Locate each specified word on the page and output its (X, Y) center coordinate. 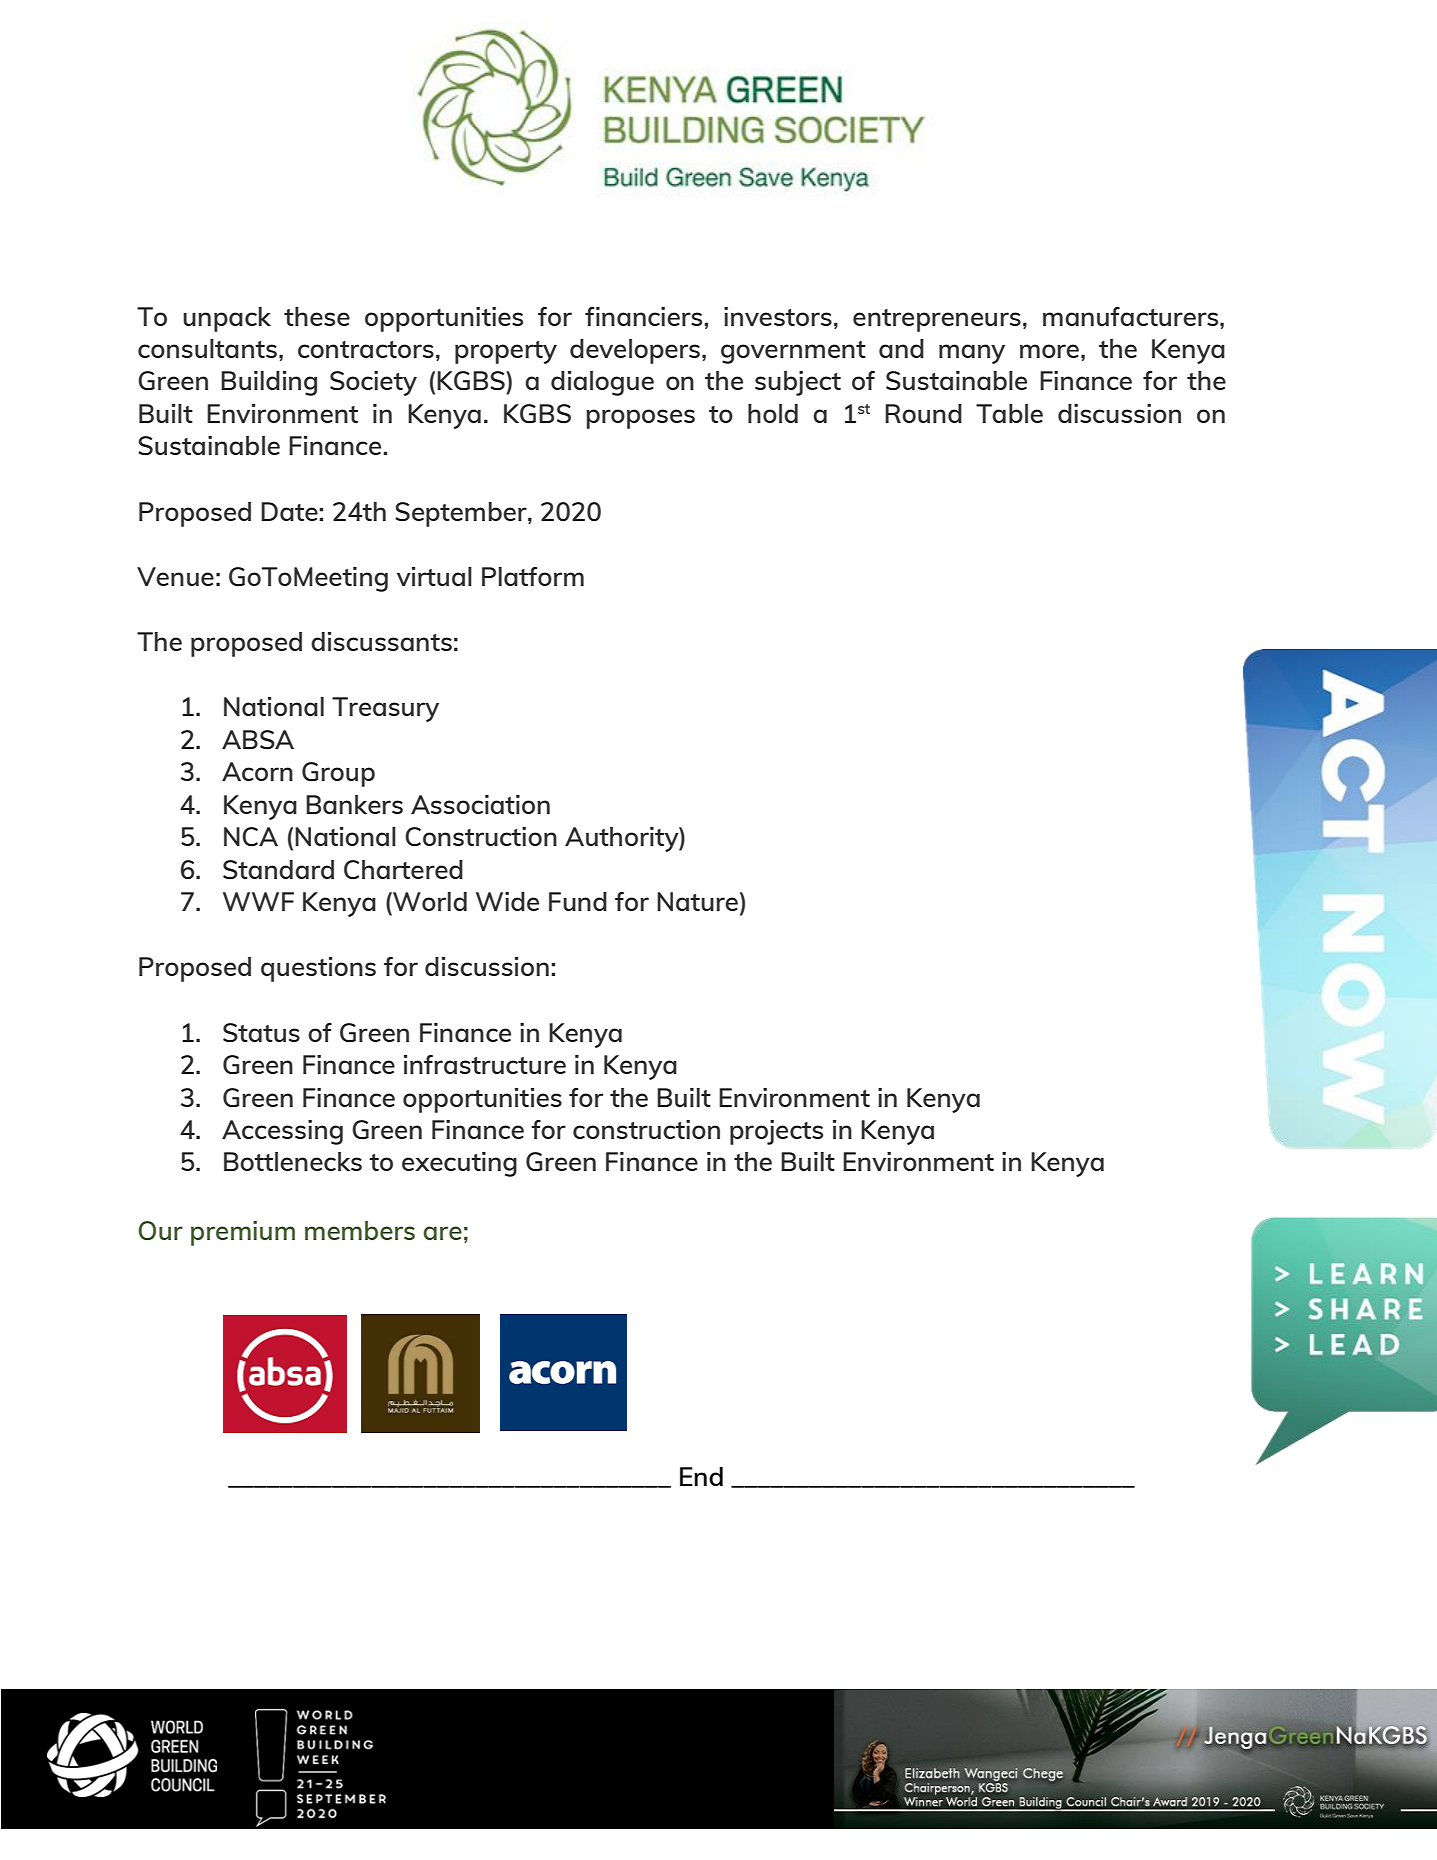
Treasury (385, 709)
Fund (578, 901)
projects (776, 1132)
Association (480, 804)
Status (261, 1032)
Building (269, 383)
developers (635, 351)
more (1049, 351)
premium (243, 1233)
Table (1009, 413)
